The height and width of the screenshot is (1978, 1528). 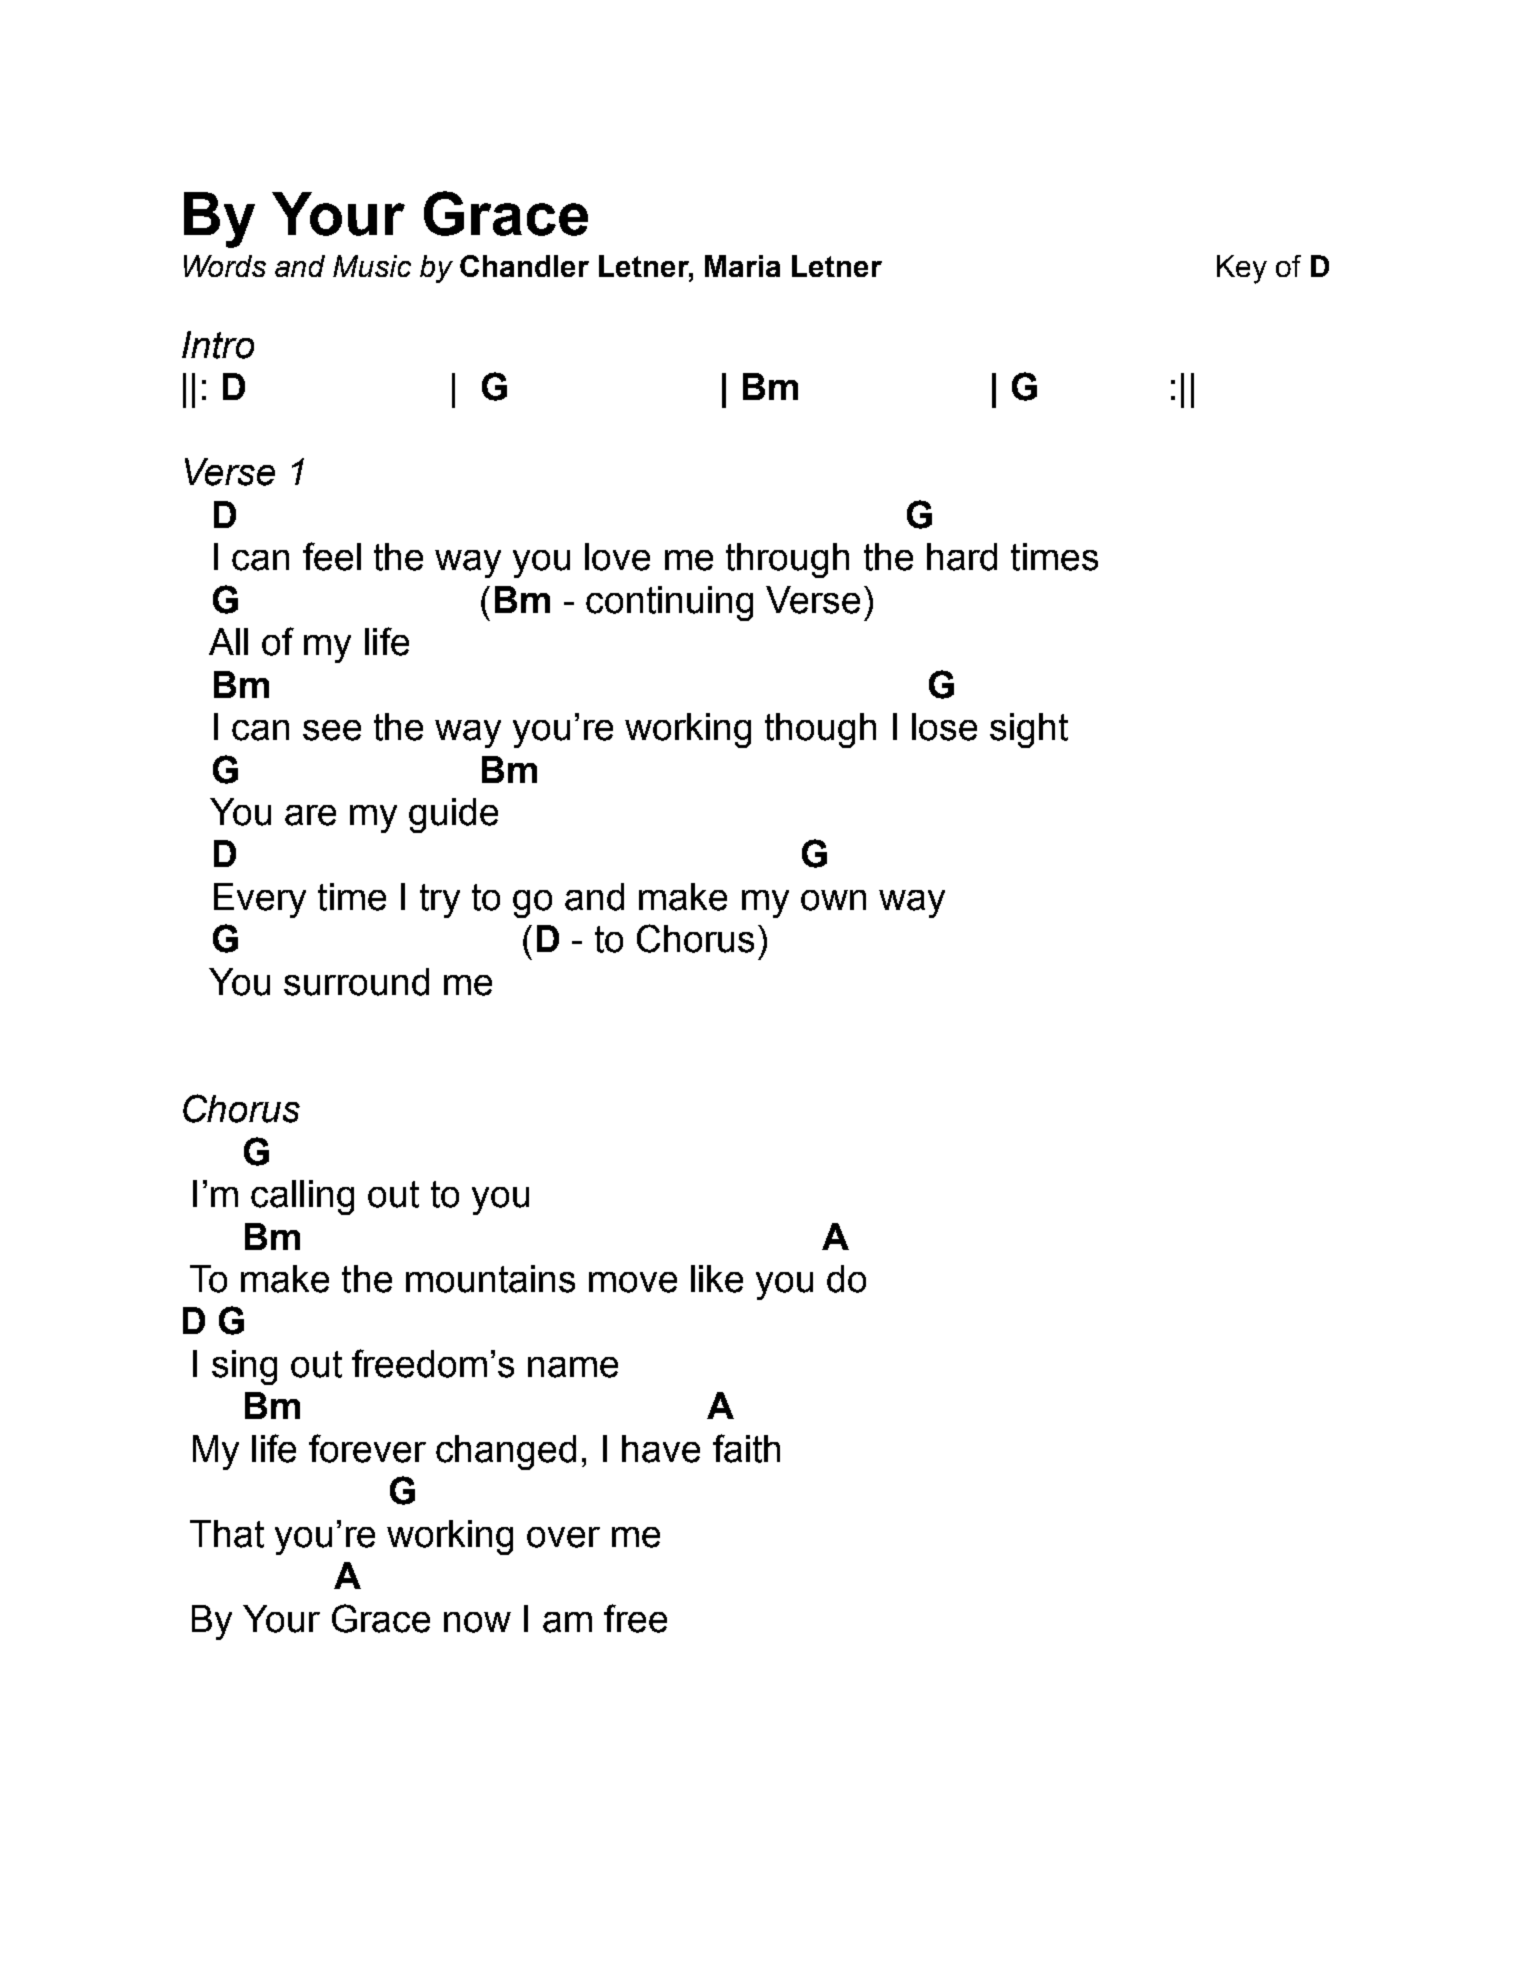 What do you see at coordinates (717, 1279) in the screenshot?
I see `like` at bounding box center [717, 1279].
